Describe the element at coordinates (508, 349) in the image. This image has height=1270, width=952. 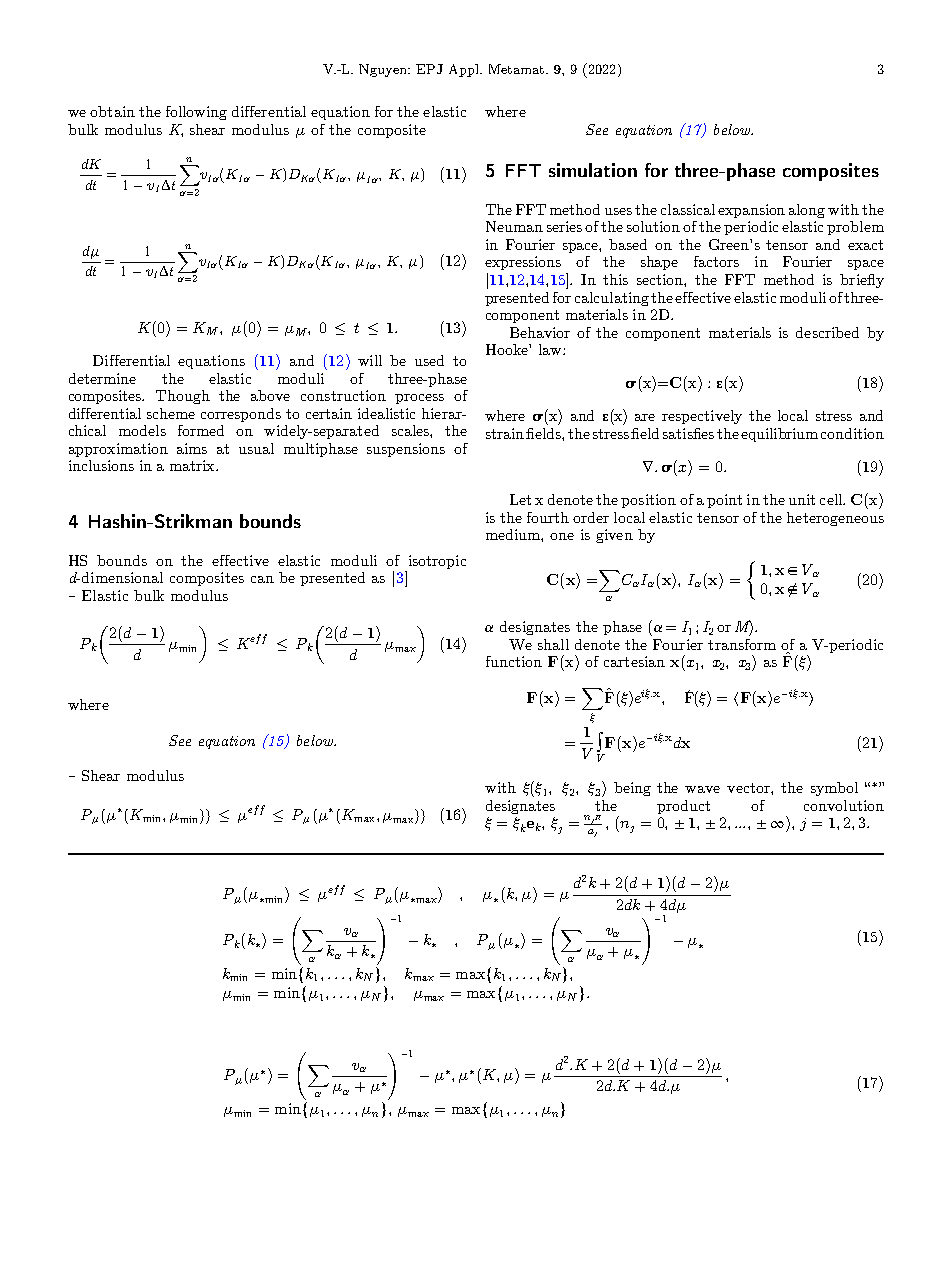
I see `Hooke` at that location.
